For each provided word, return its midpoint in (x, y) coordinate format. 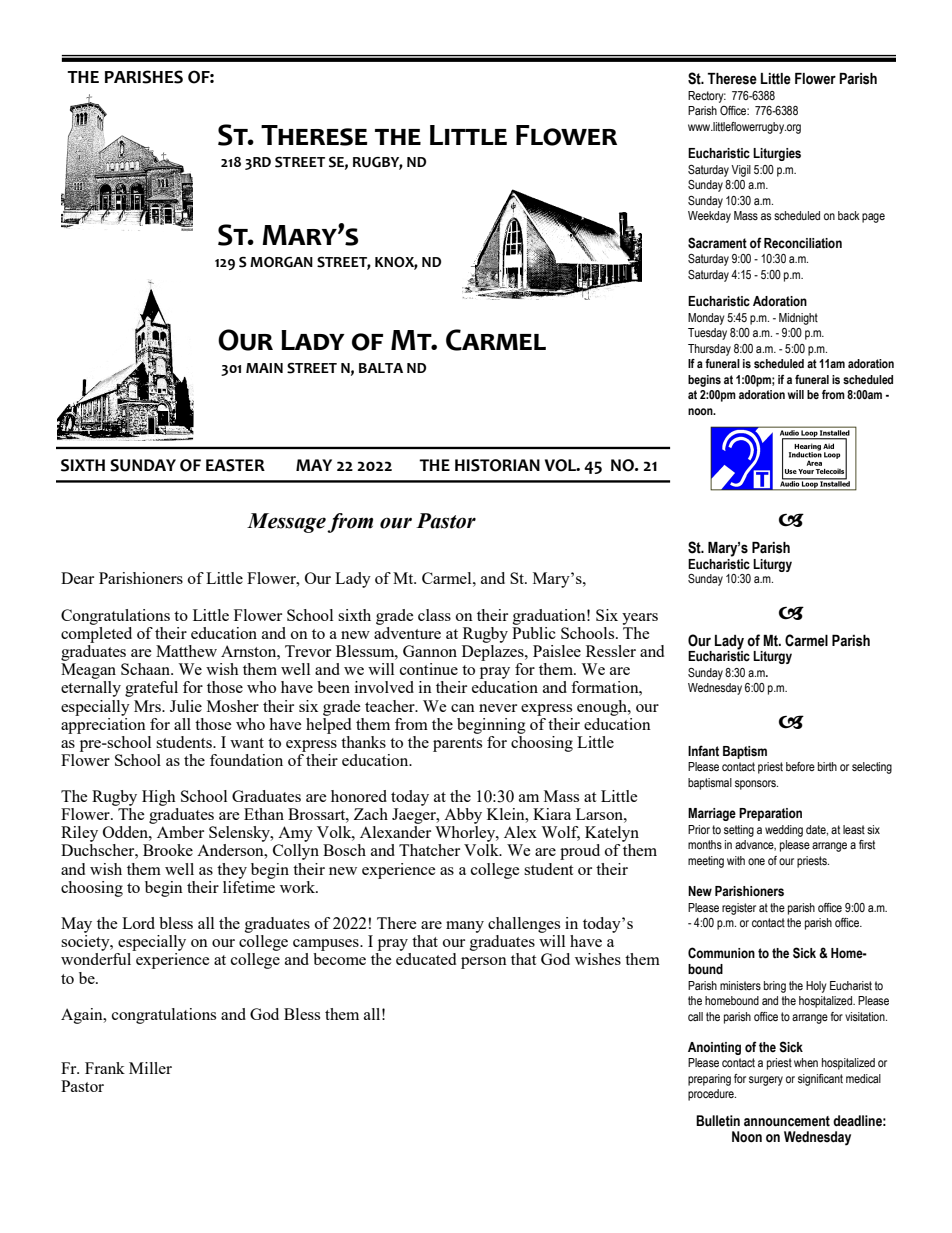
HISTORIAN (497, 465)
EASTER (235, 465)
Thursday (709, 350)
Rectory (707, 97)
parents (457, 745)
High (159, 798)
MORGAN (281, 262)
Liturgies (777, 154)
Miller (150, 1068)
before (800, 766)
